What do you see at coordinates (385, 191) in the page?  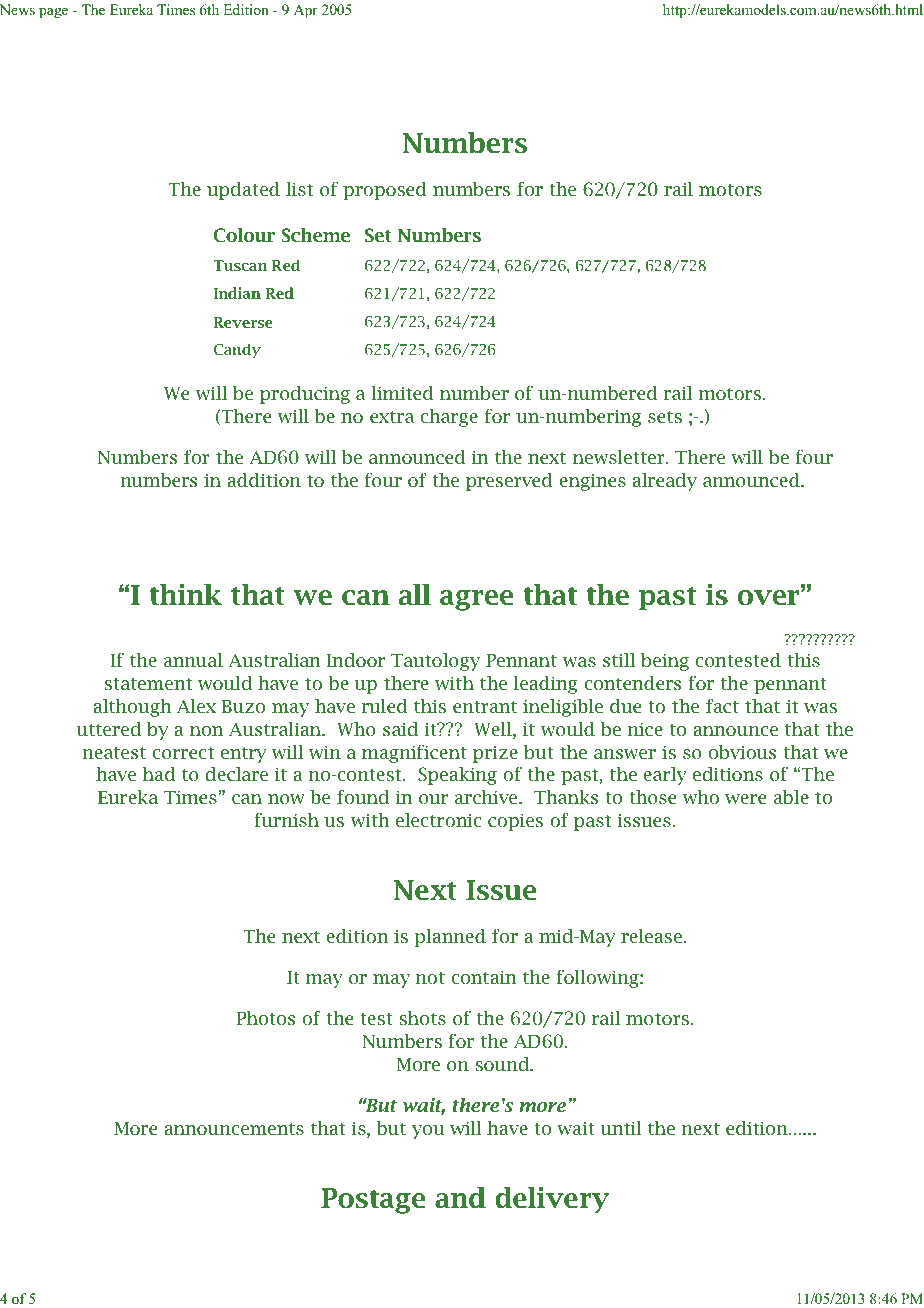 I see `proposed` at bounding box center [385, 191].
